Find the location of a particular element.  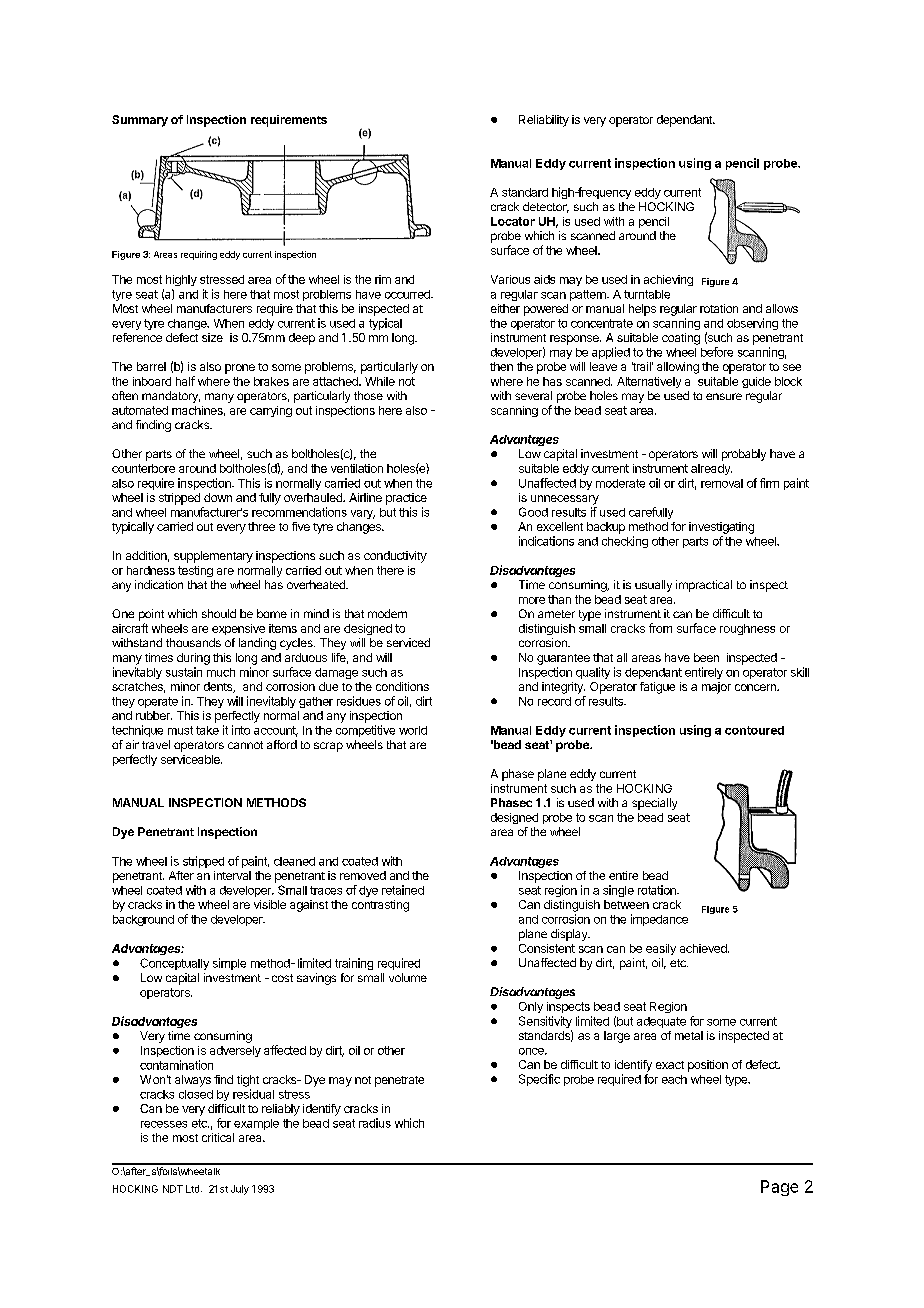

serviced is located at coordinates (408, 642).
